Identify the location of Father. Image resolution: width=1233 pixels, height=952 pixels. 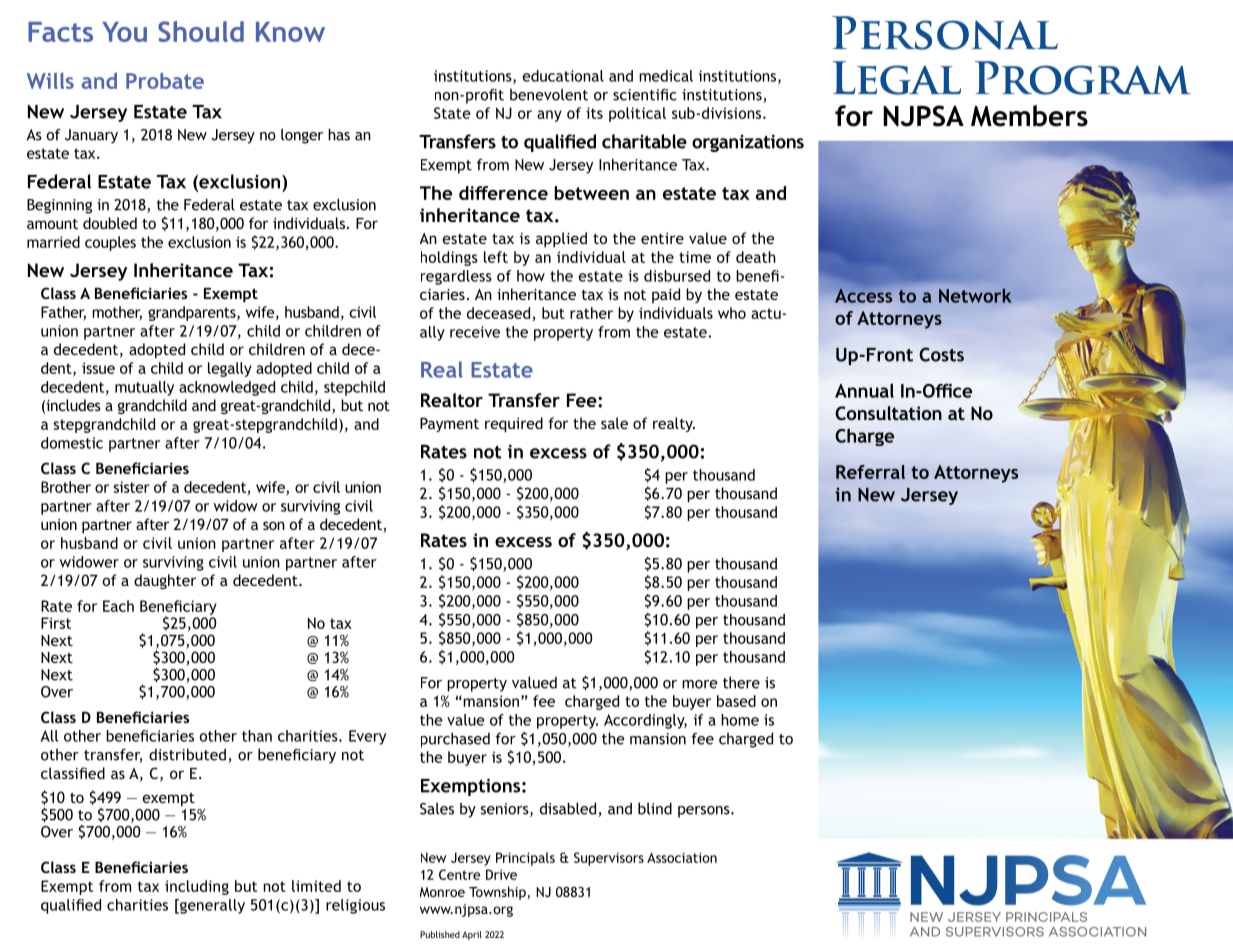
(63, 313).
